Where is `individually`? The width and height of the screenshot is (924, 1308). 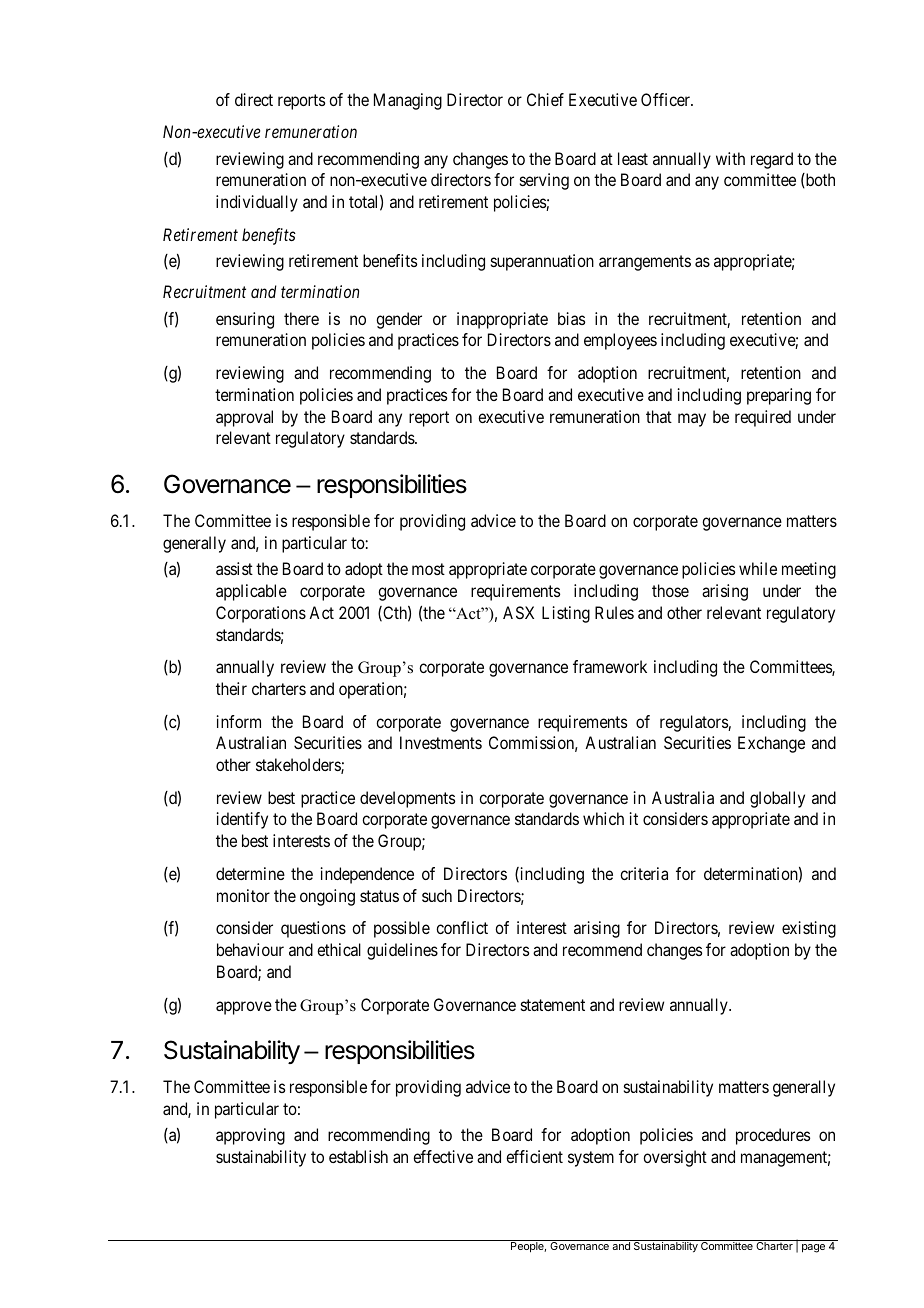
individually is located at coordinates (257, 203).
